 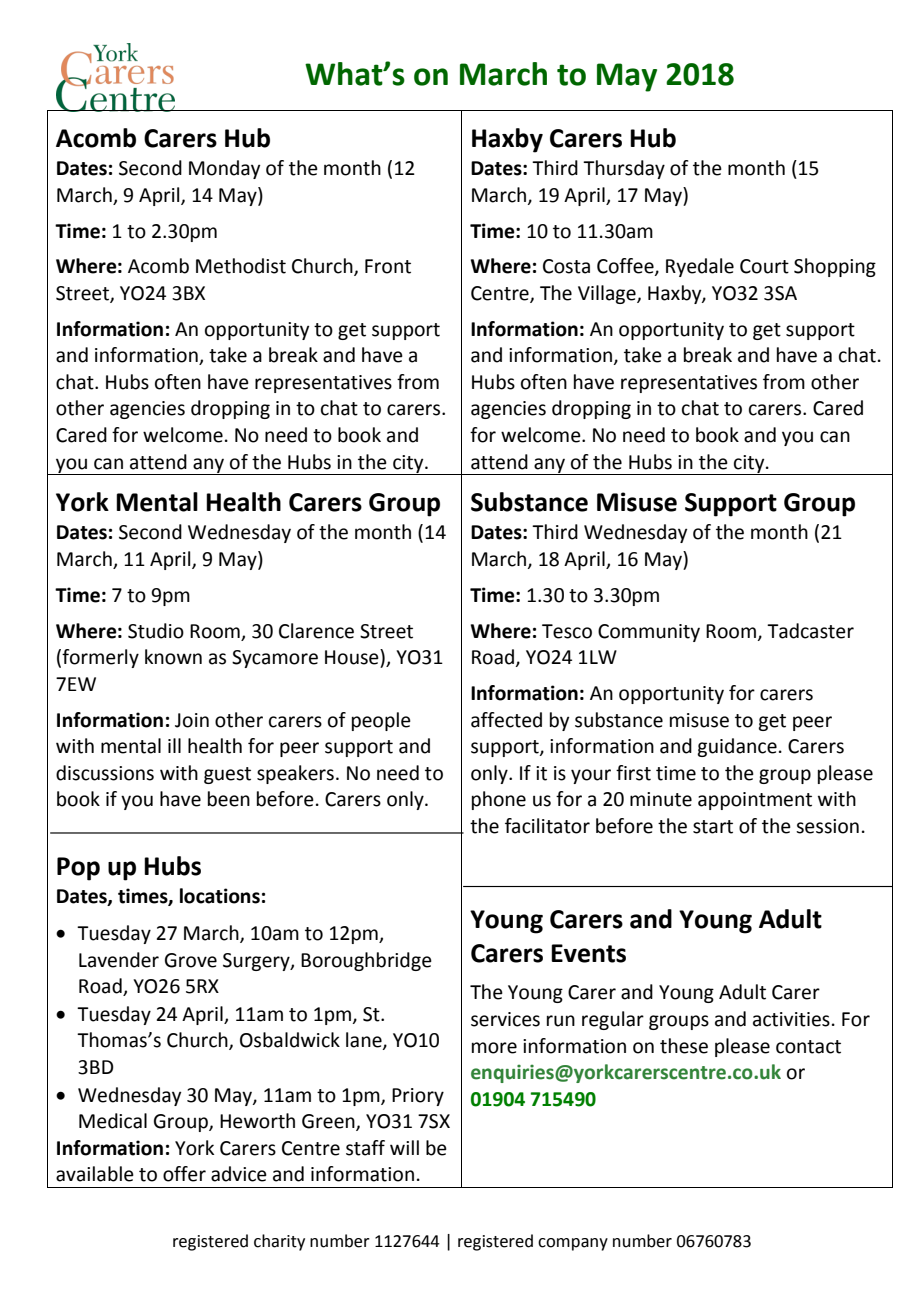 What do you see at coordinates (156, 631) in the document?
I see `Studio` at bounding box center [156, 631].
